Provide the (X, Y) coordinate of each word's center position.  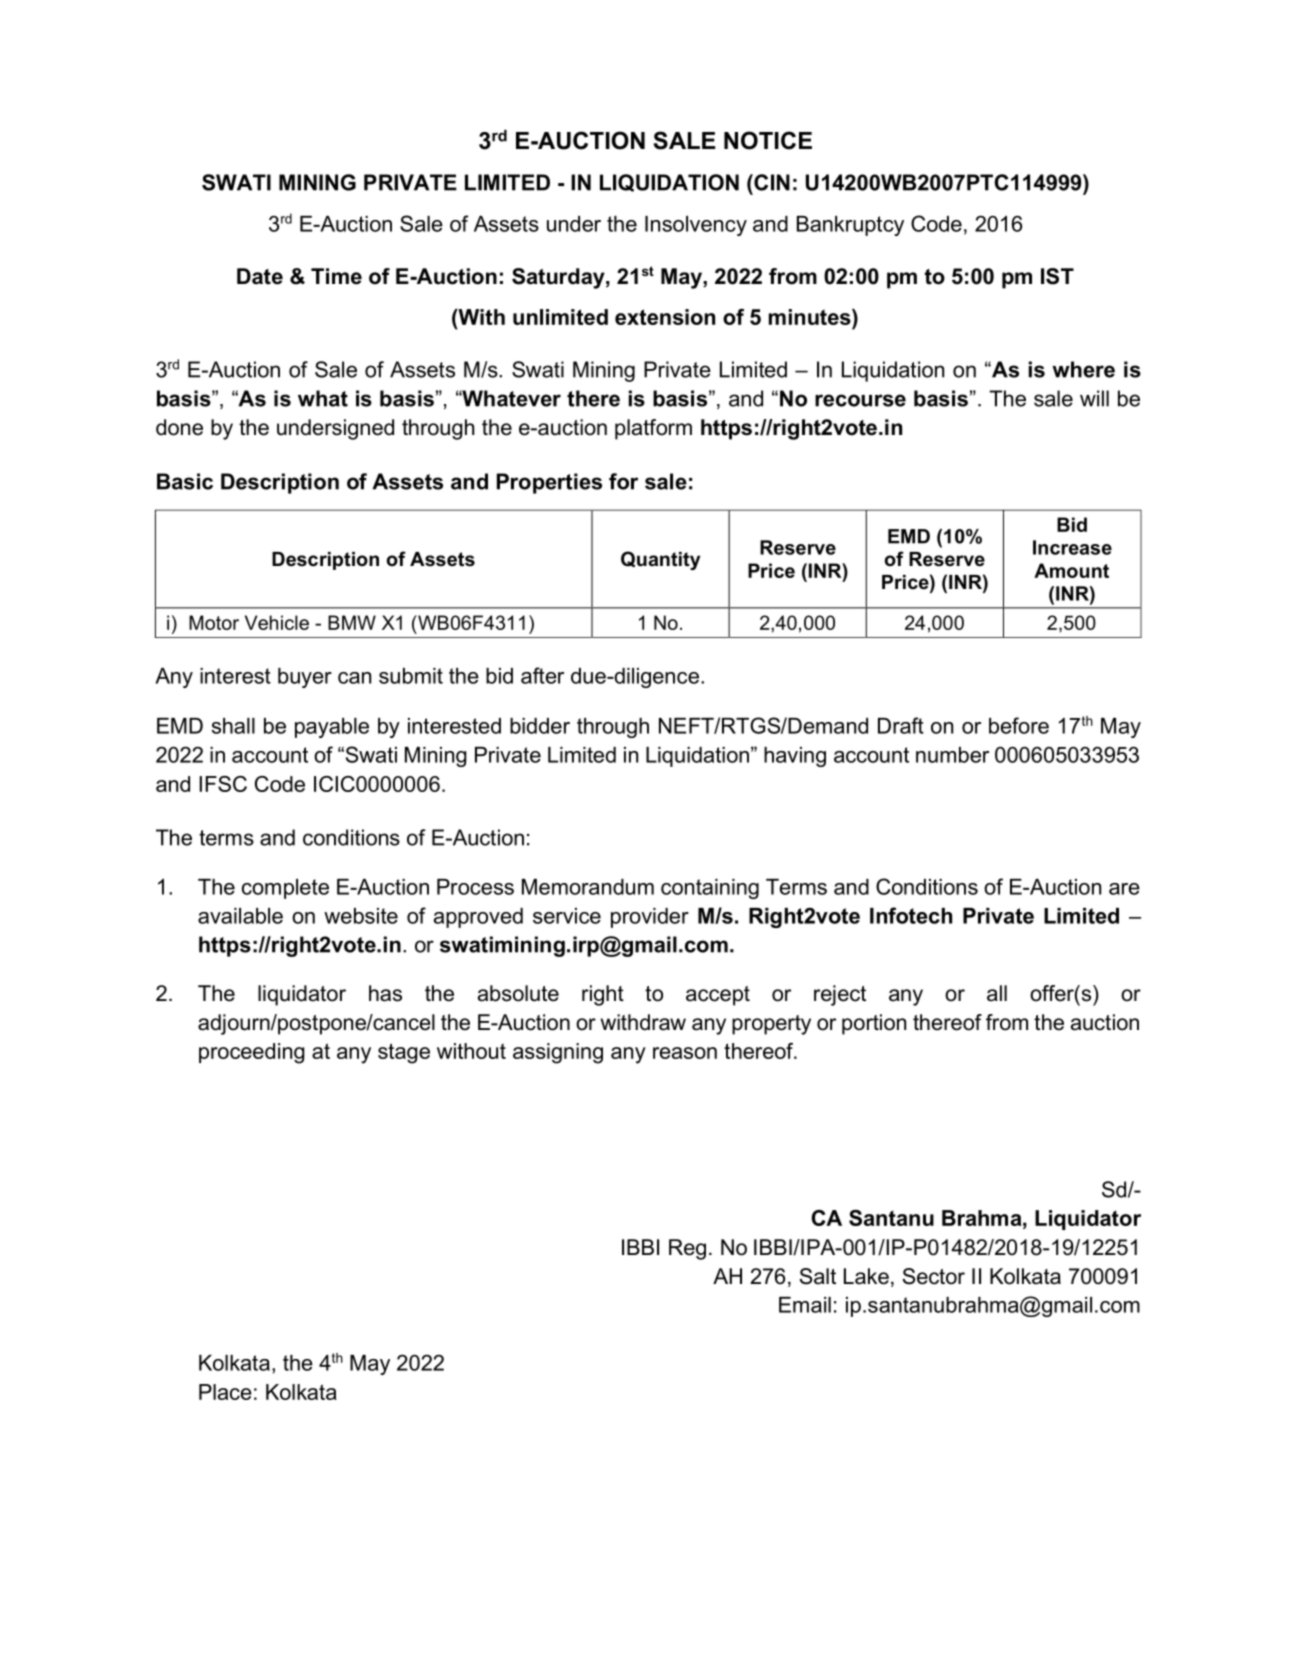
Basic (185, 481)
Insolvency (696, 226)
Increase (1072, 547)
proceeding (252, 1053)
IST (1057, 276)
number (952, 755)
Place (225, 1392)
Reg (687, 1249)
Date (260, 276)
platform (653, 429)
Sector (934, 1276)
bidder (540, 726)
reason (685, 1053)
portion (874, 1024)
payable (332, 728)
